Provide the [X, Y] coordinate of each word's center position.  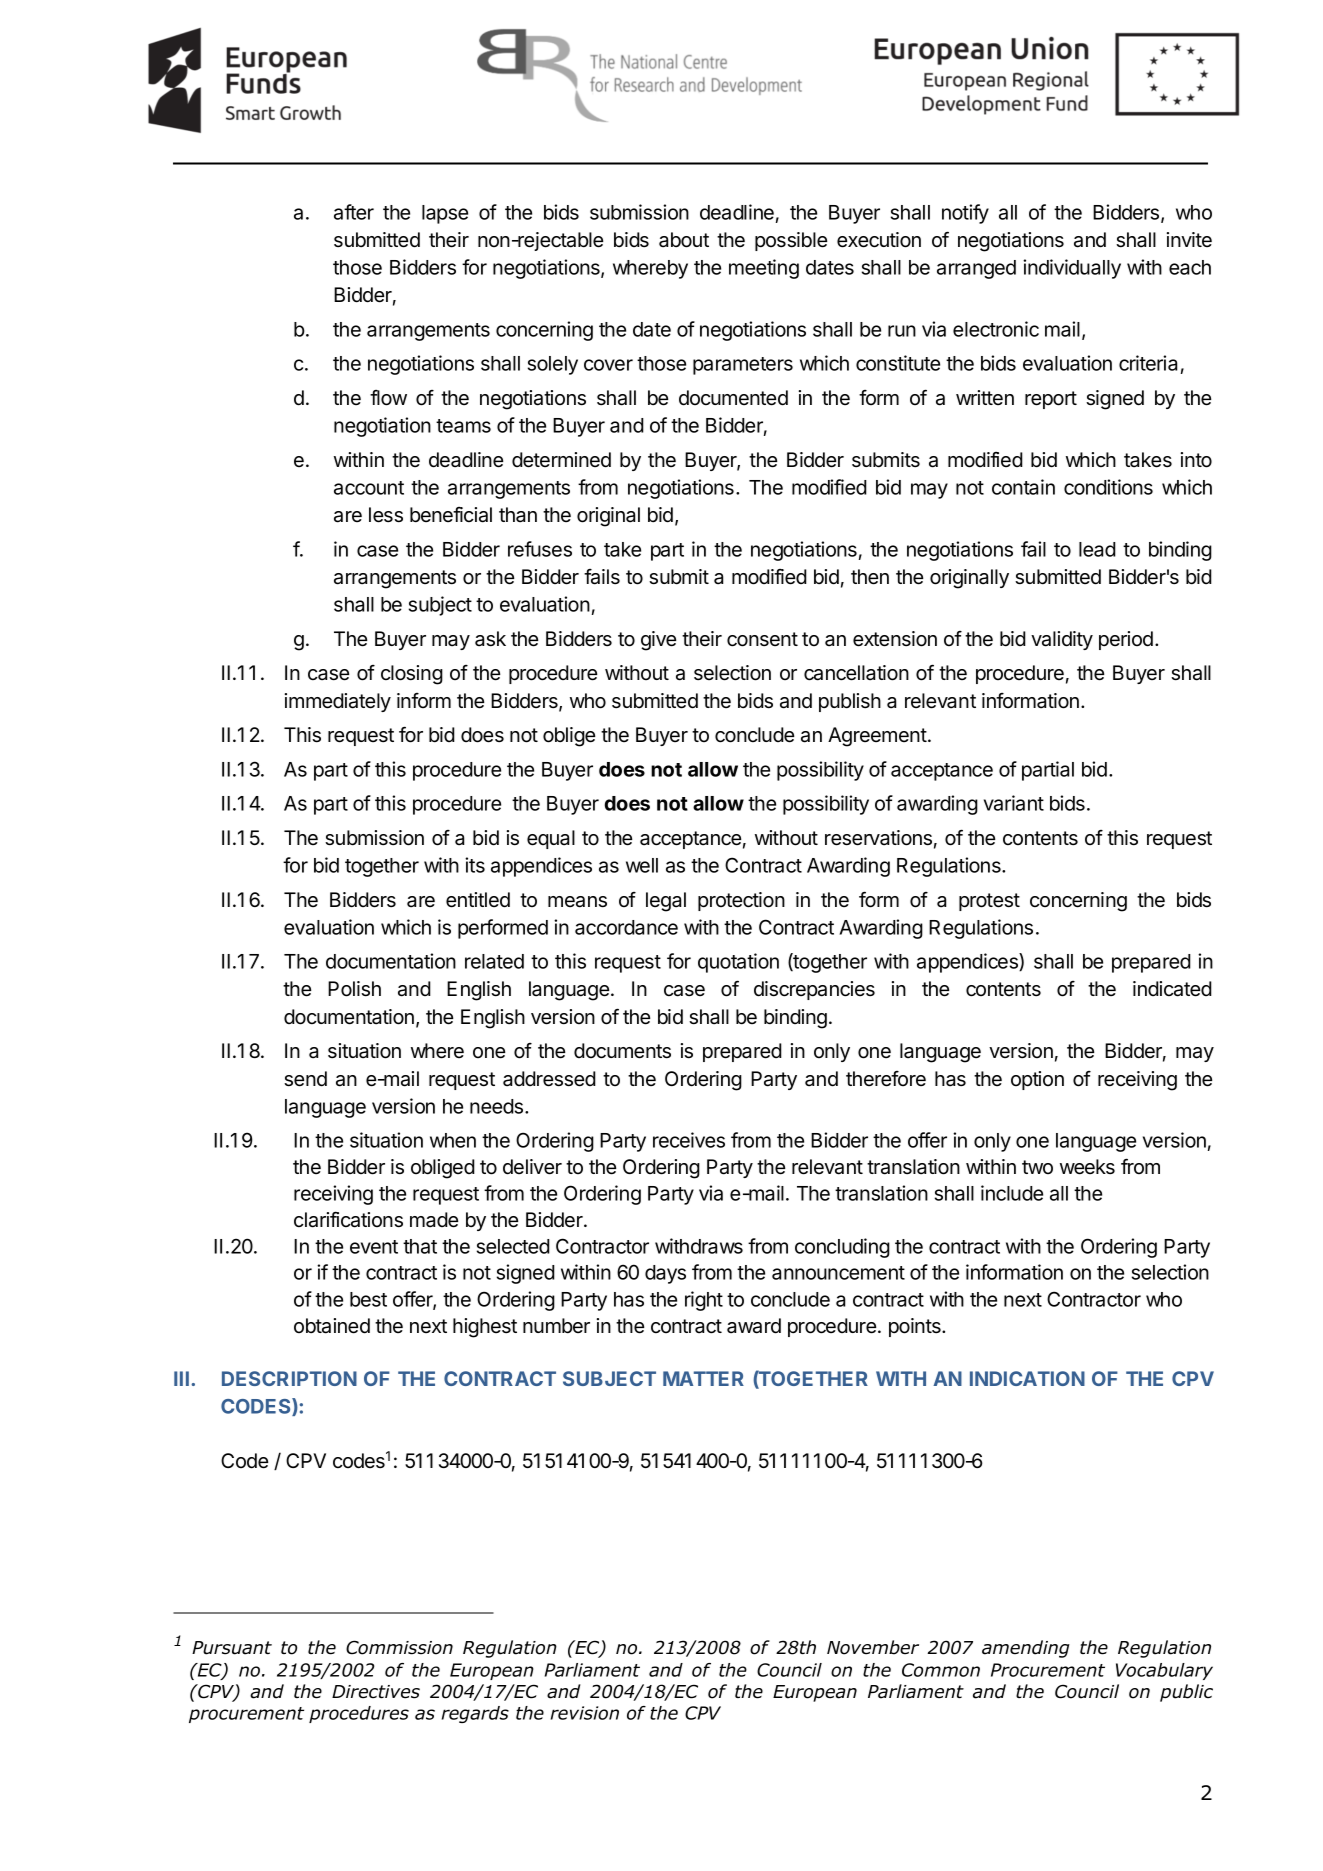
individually [1072, 269]
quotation [738, 963]
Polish [354, 989]
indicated [1172, 989]
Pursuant [232, 1648]
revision [585, 1713]
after [354, 212]
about [684, 240]
